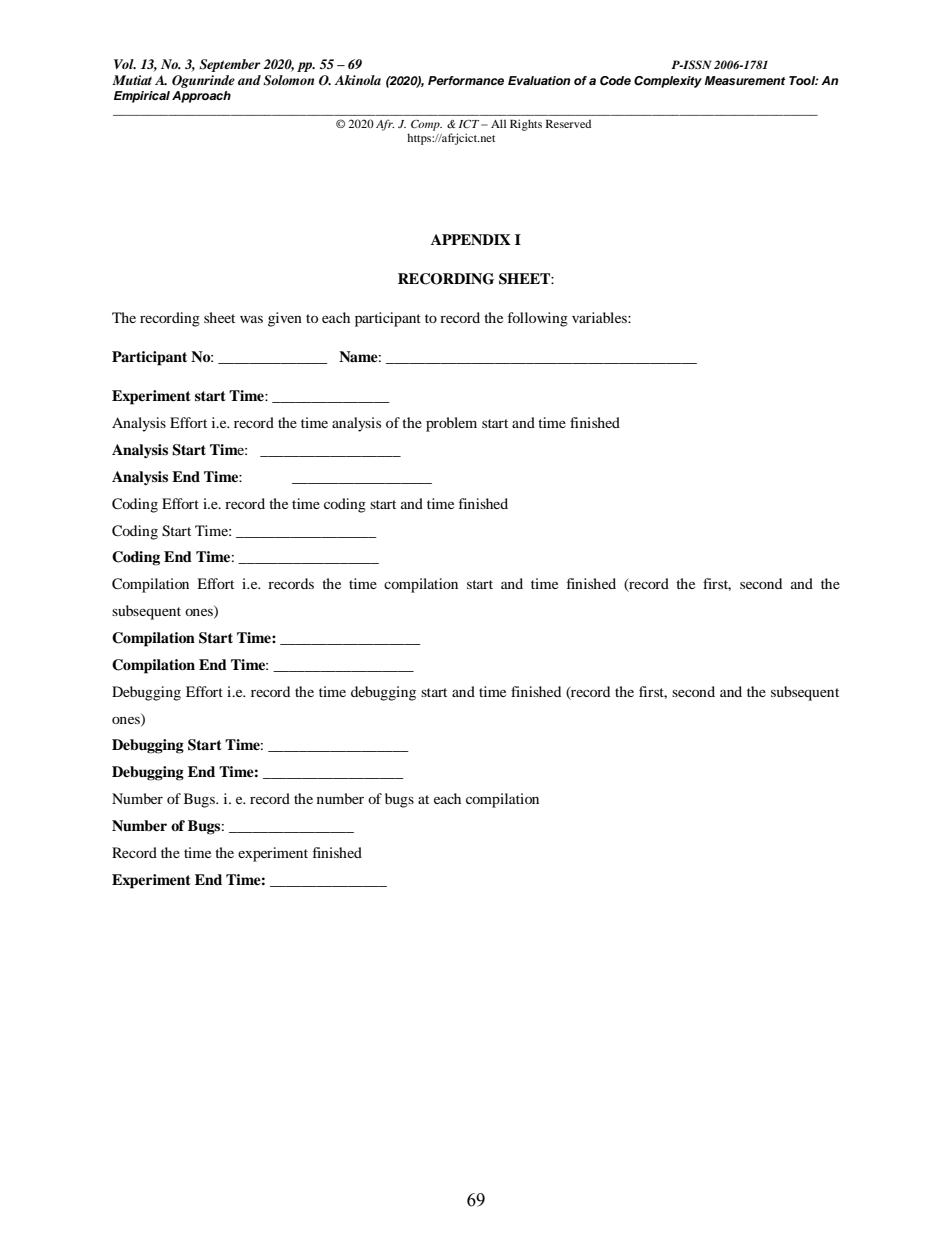  What do you see at coordinates (538, 319) in the document?
I see `following` at bounding box center [538, 319].
